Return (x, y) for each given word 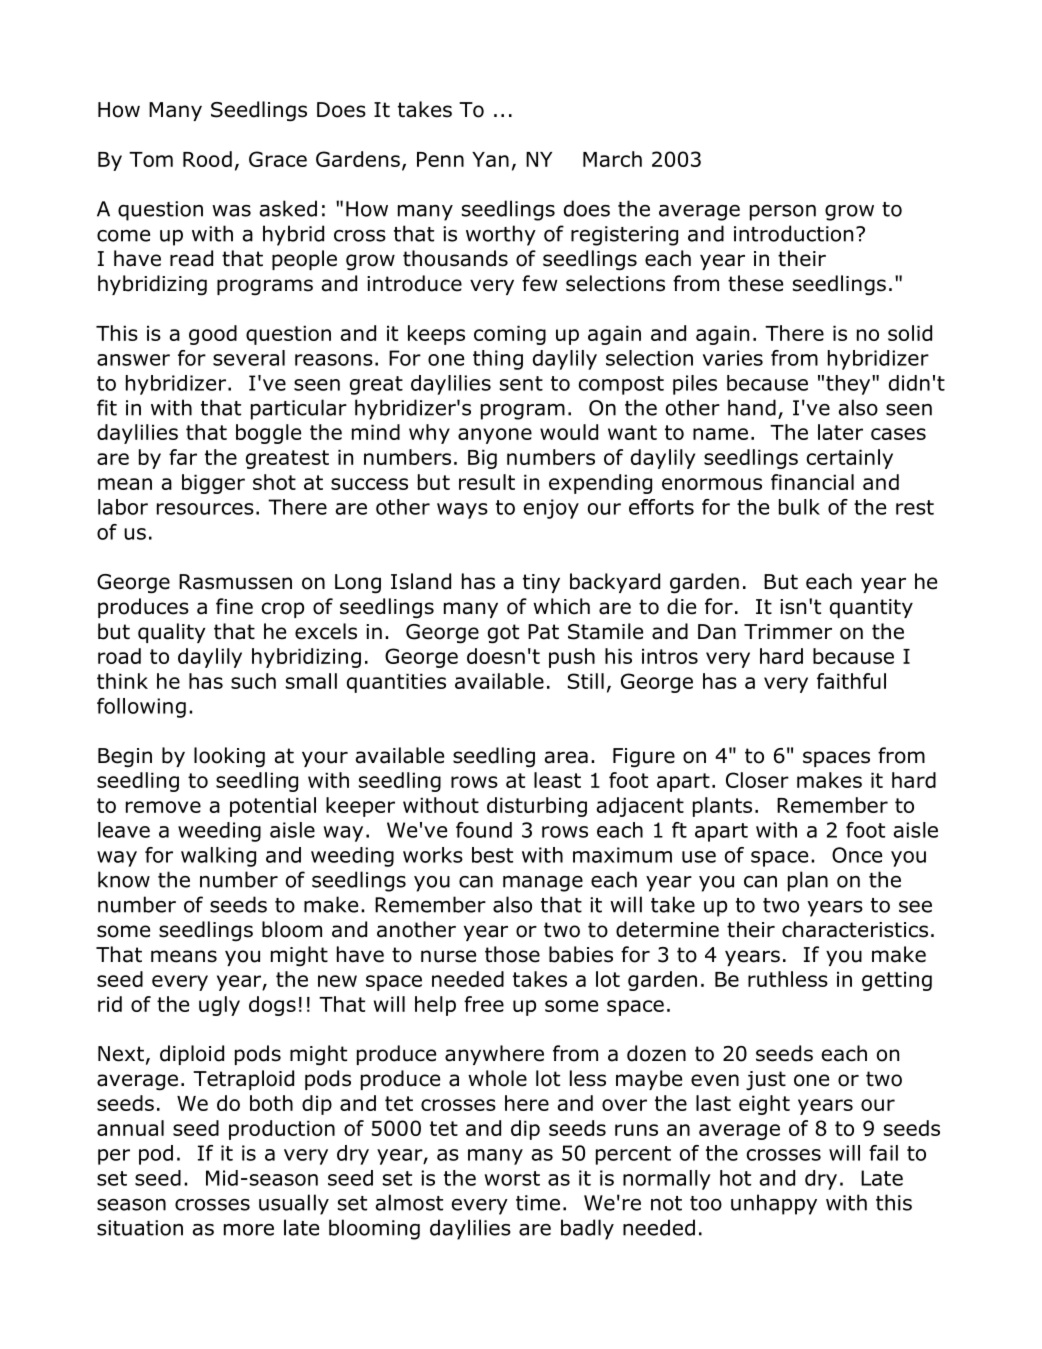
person (783, 213)
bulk (799, 507)
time (538, 1203)
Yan (490, 159)
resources (205, 509)
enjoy (551, 509)
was (231, 211)
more (249, 1230)
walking (218, 857)
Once (857, 855)
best (492, 855)
